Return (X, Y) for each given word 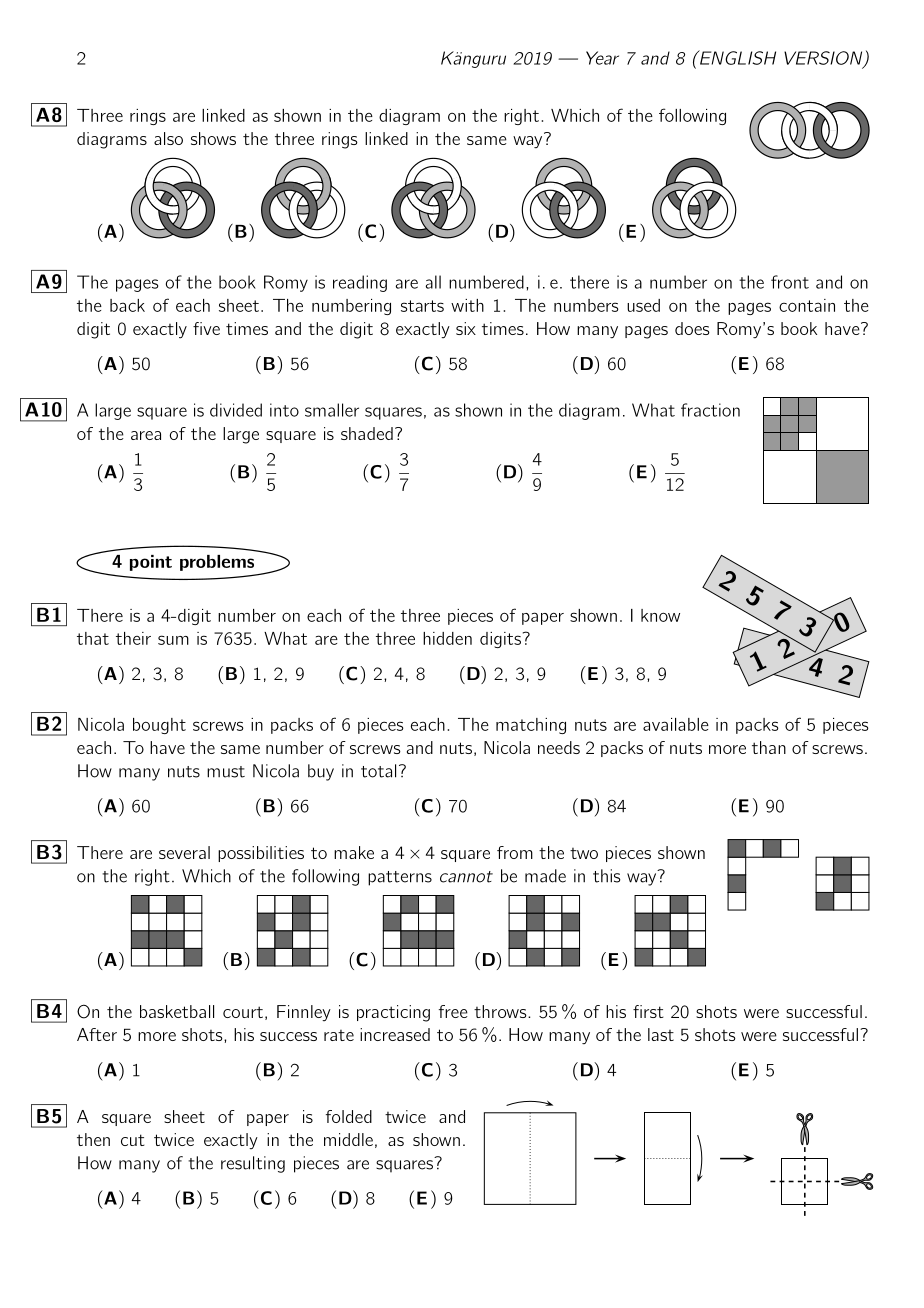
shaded (367, 433)
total (378, 771)
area (146, 435)
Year (602, 58)
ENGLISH (736, 57)
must (226, 772)
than (769, 747)
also (168, 138)
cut (133, 1140)
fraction (710, 410)
